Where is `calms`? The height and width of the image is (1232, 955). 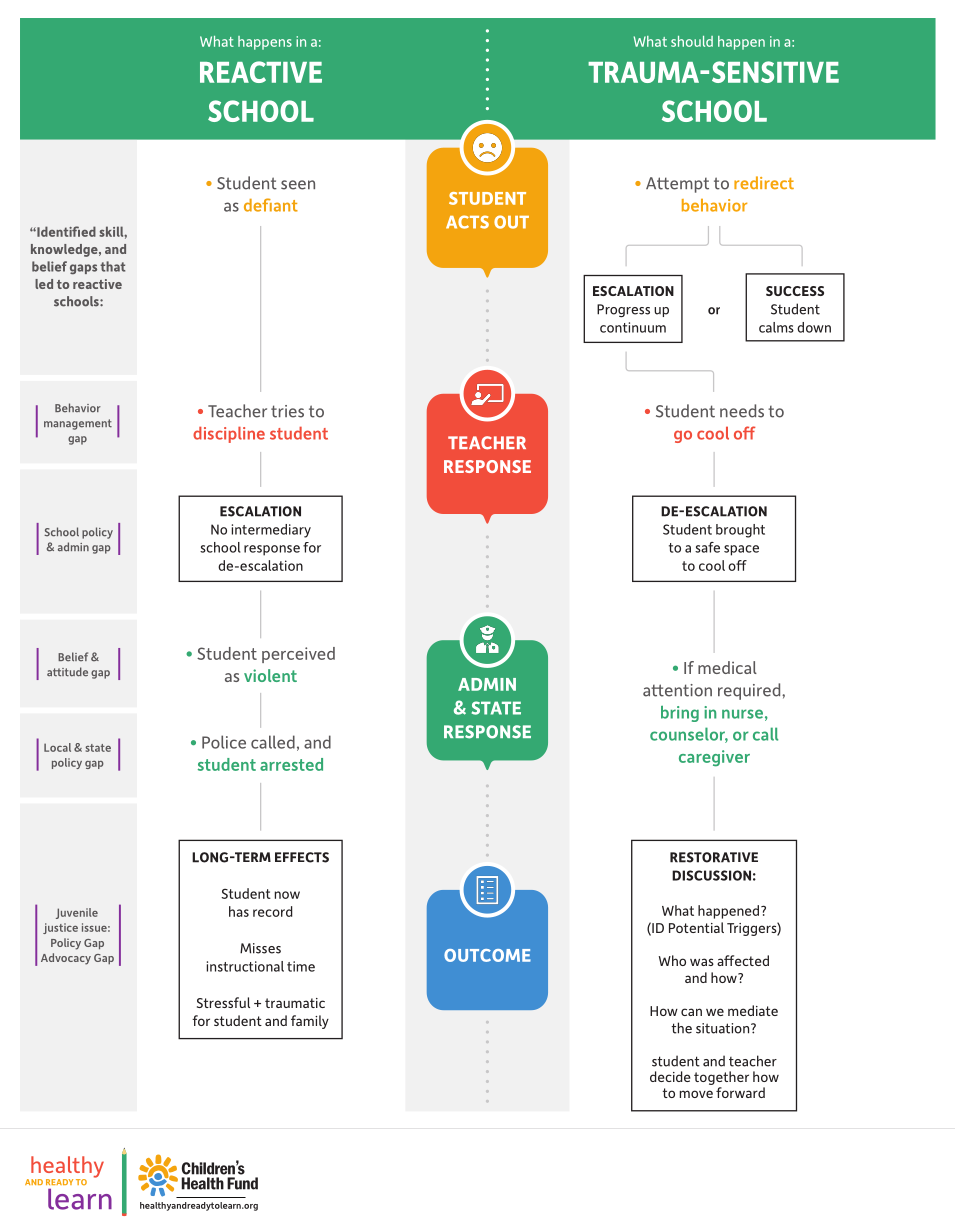
calms is located at coordinates (776, 327).
